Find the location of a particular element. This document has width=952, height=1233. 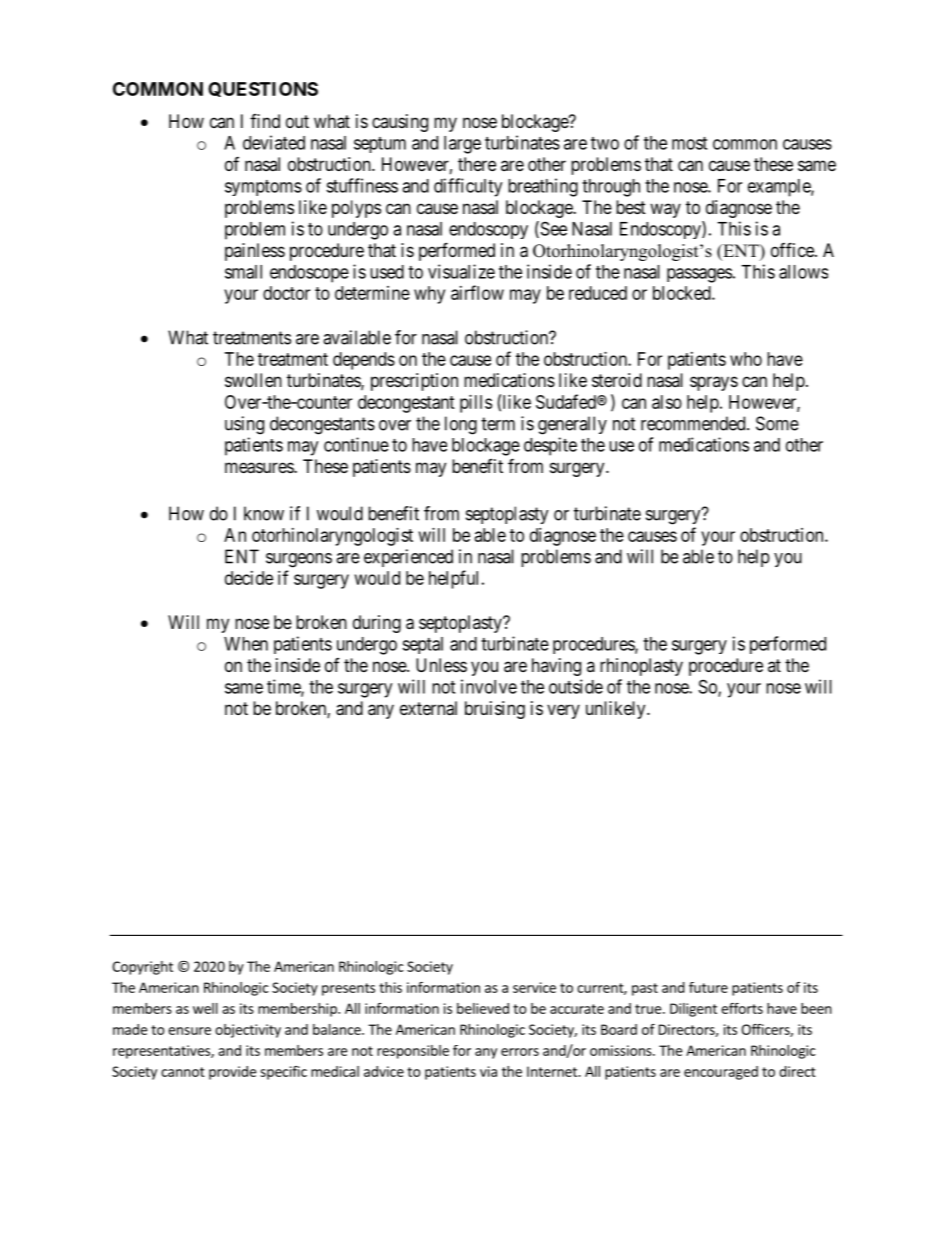

rhinoplasty is located at coordinates (641, 667).
